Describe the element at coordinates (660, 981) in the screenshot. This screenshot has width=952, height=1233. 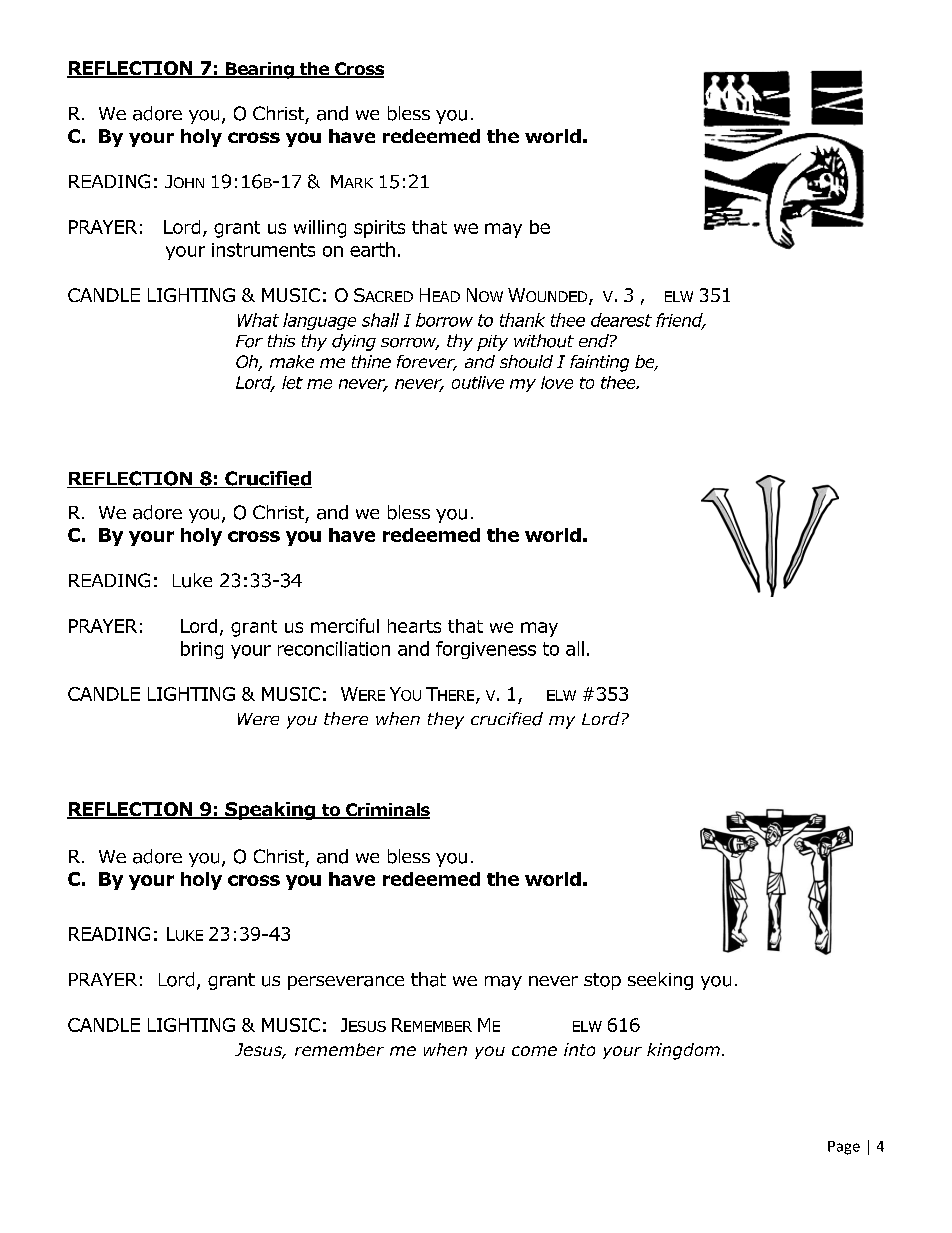
I see `seeking` at that location.
